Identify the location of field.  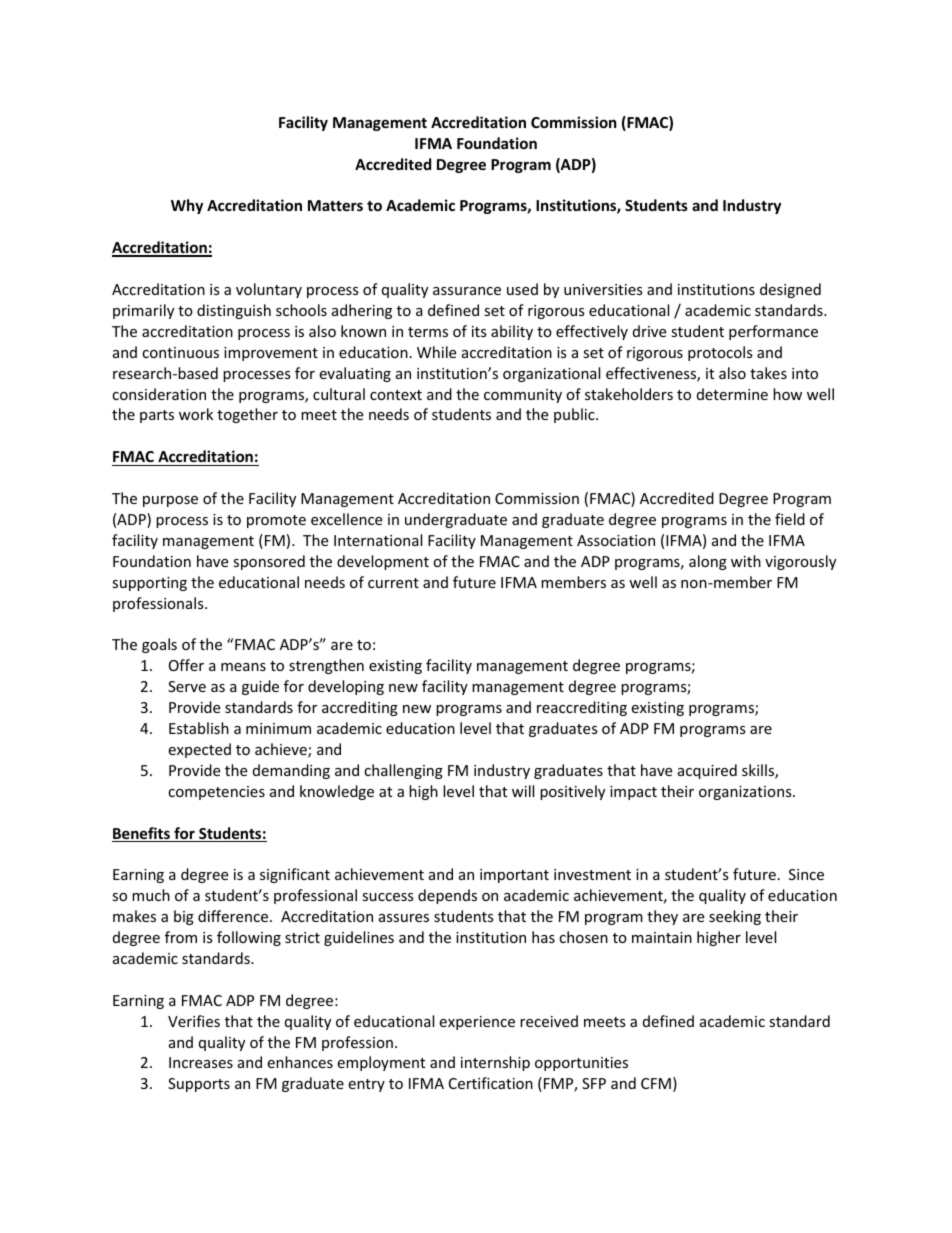
(790, 519).
